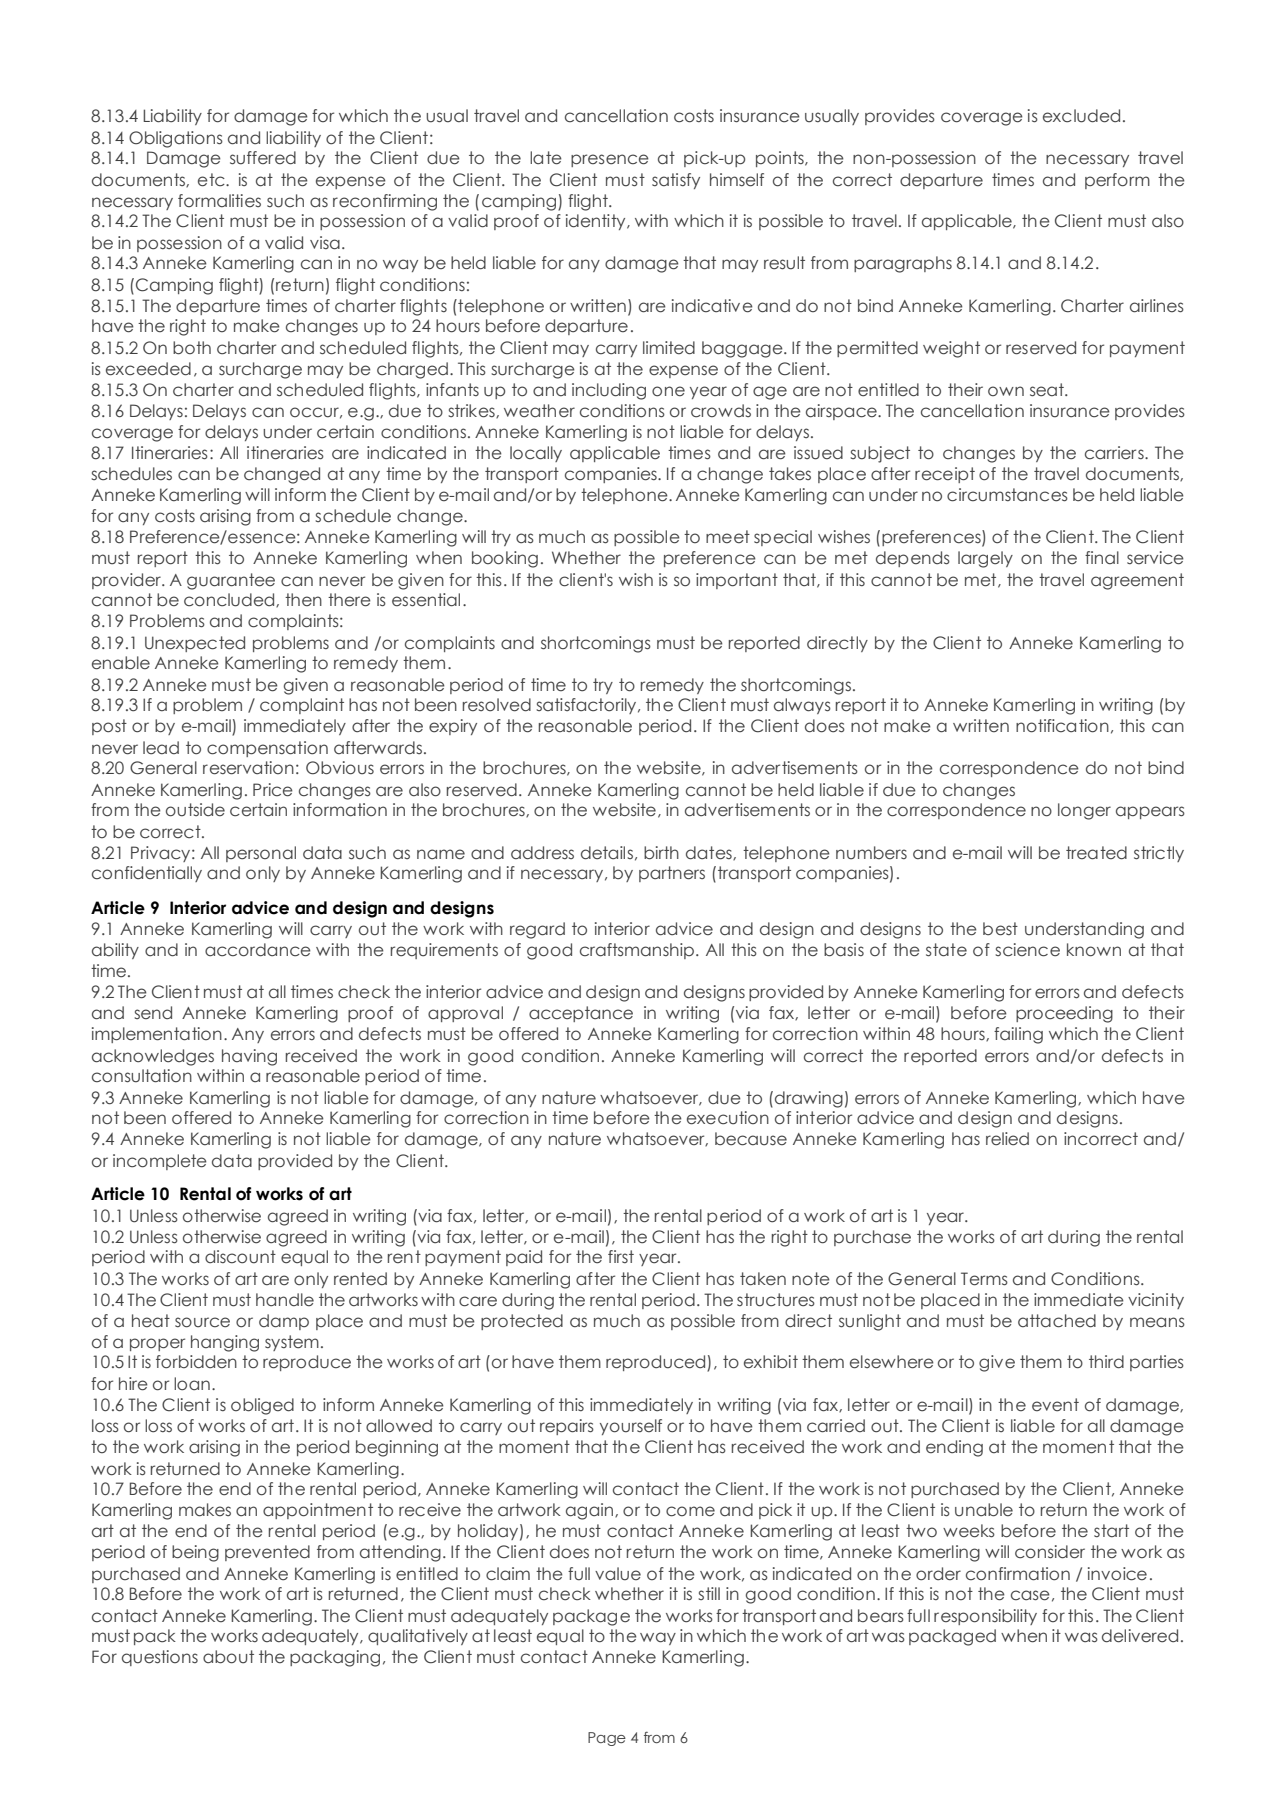 The image size is (1276, 1806). Describe the element at coordinates (228, 1657) in the screenshot. I see `about` at that location.
